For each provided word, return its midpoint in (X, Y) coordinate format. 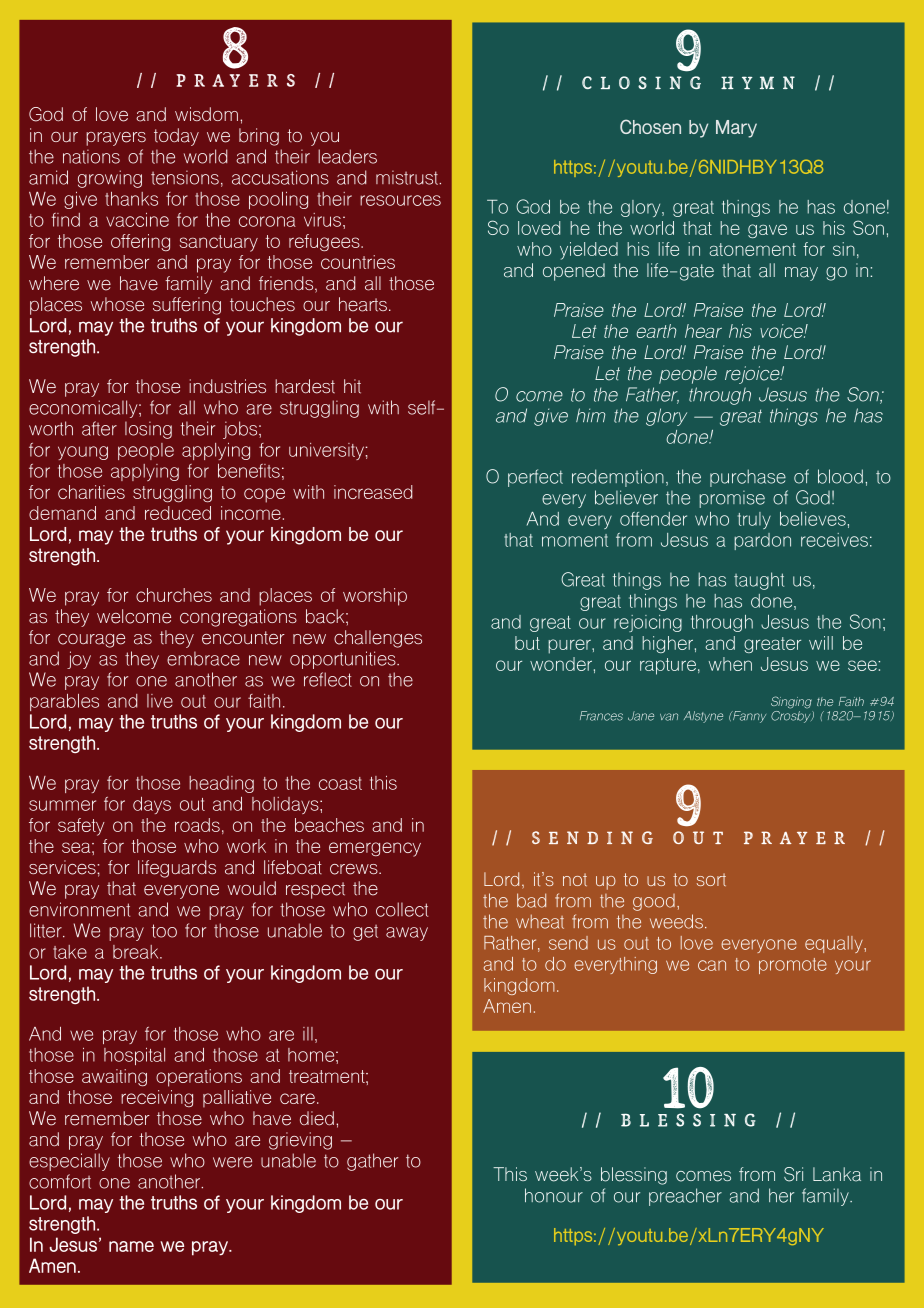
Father (652, 395)
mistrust (408, 177)
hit (352, 386)
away (407, 934)
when (730, 664)
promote (793, 966)
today (176, 137)
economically (84, 409)
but (527, 643)
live (160, 701)
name (131, 1246)
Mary (736, 129)
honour (554, 1195)
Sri (793, 1174)
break (137, 952)
